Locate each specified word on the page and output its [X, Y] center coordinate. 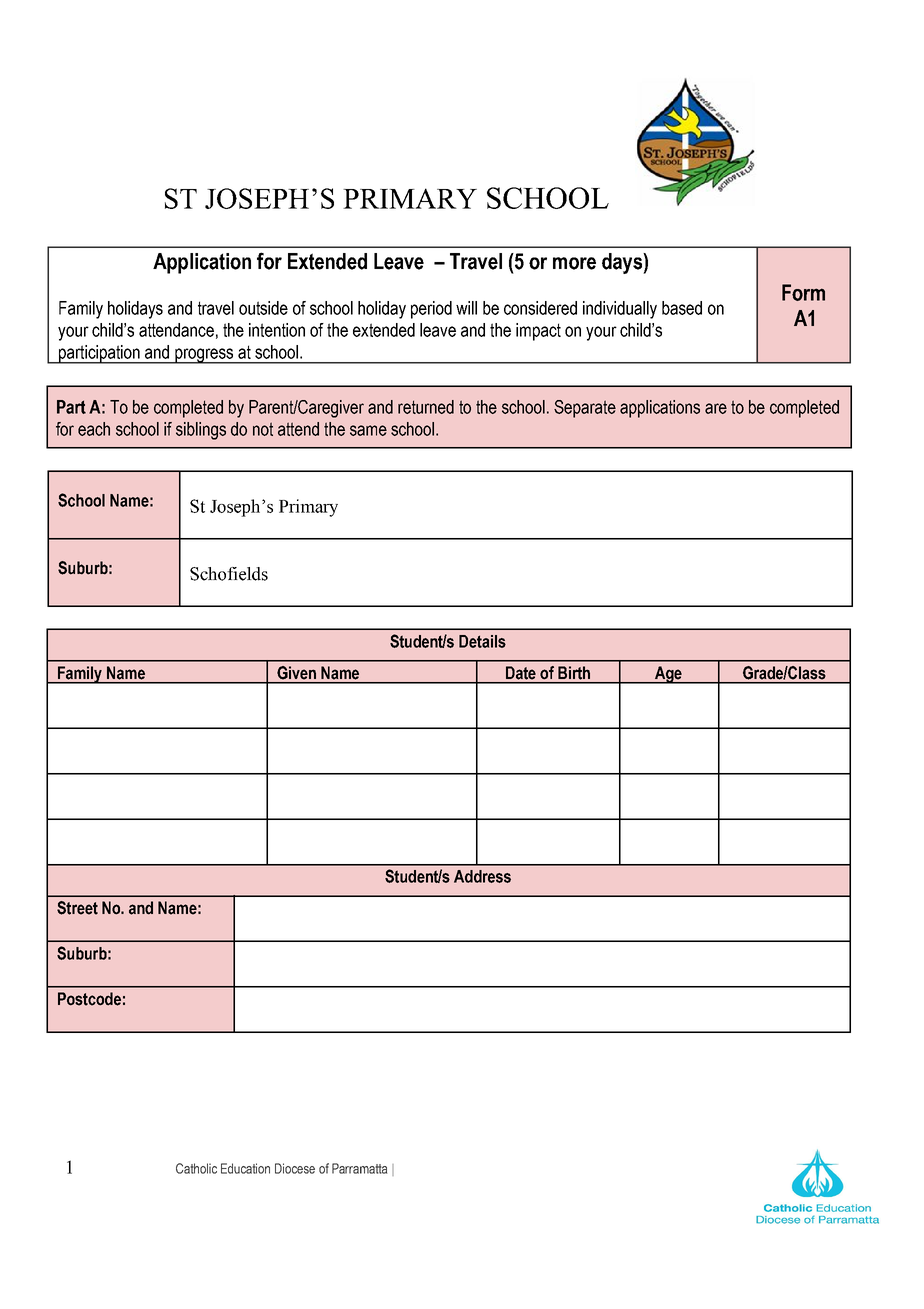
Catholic [196, 1168]
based [682, 308]
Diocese [295, 1168]
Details [482, 641]
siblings [201, 431]
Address [482, 876]
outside [263, 308]
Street [77, 908]
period [431, 310]
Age [668, 675]
